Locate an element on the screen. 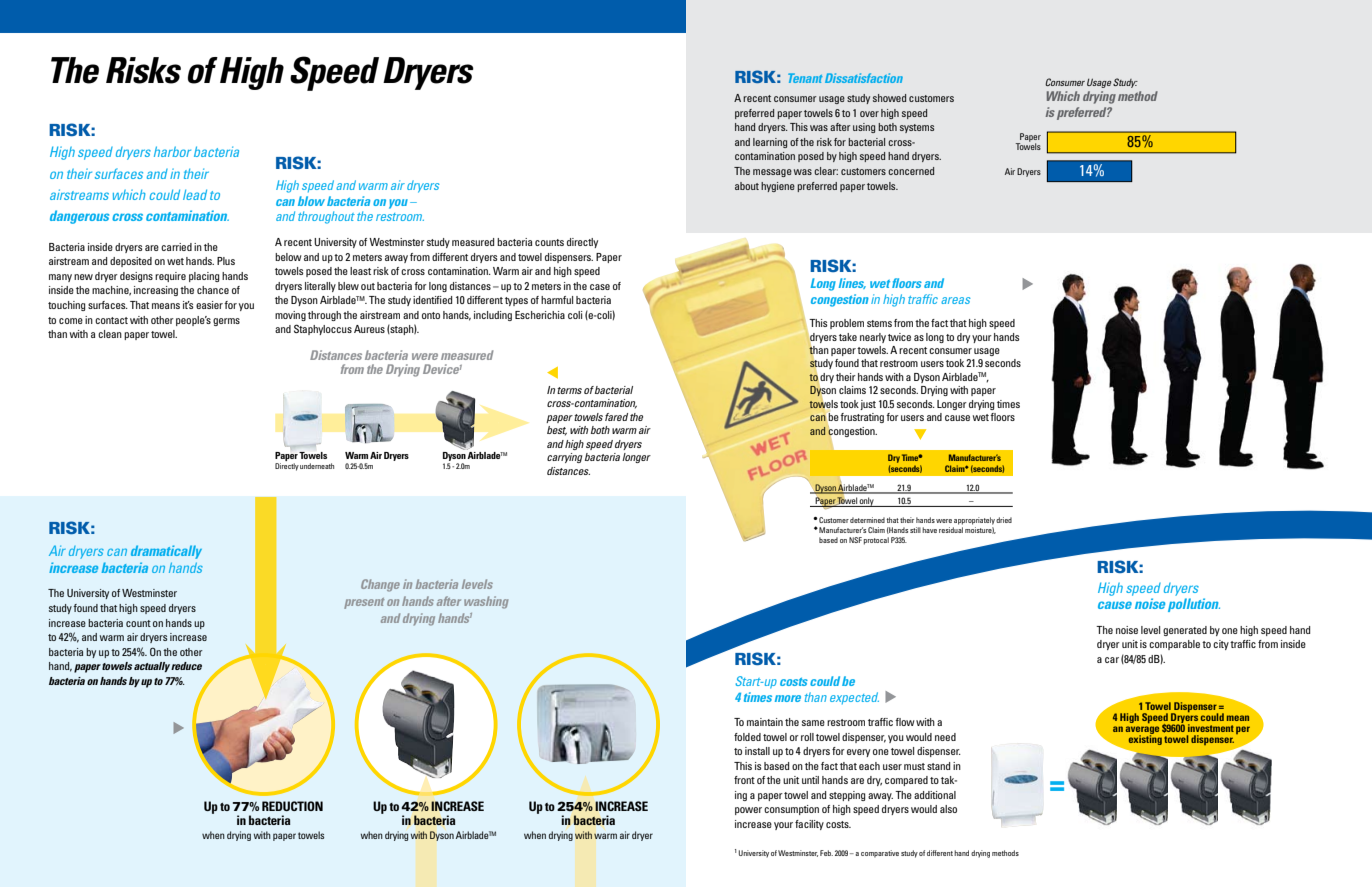 The width and height of the screenshot is (1372, 887). also is located at coordinates (948, 809).
